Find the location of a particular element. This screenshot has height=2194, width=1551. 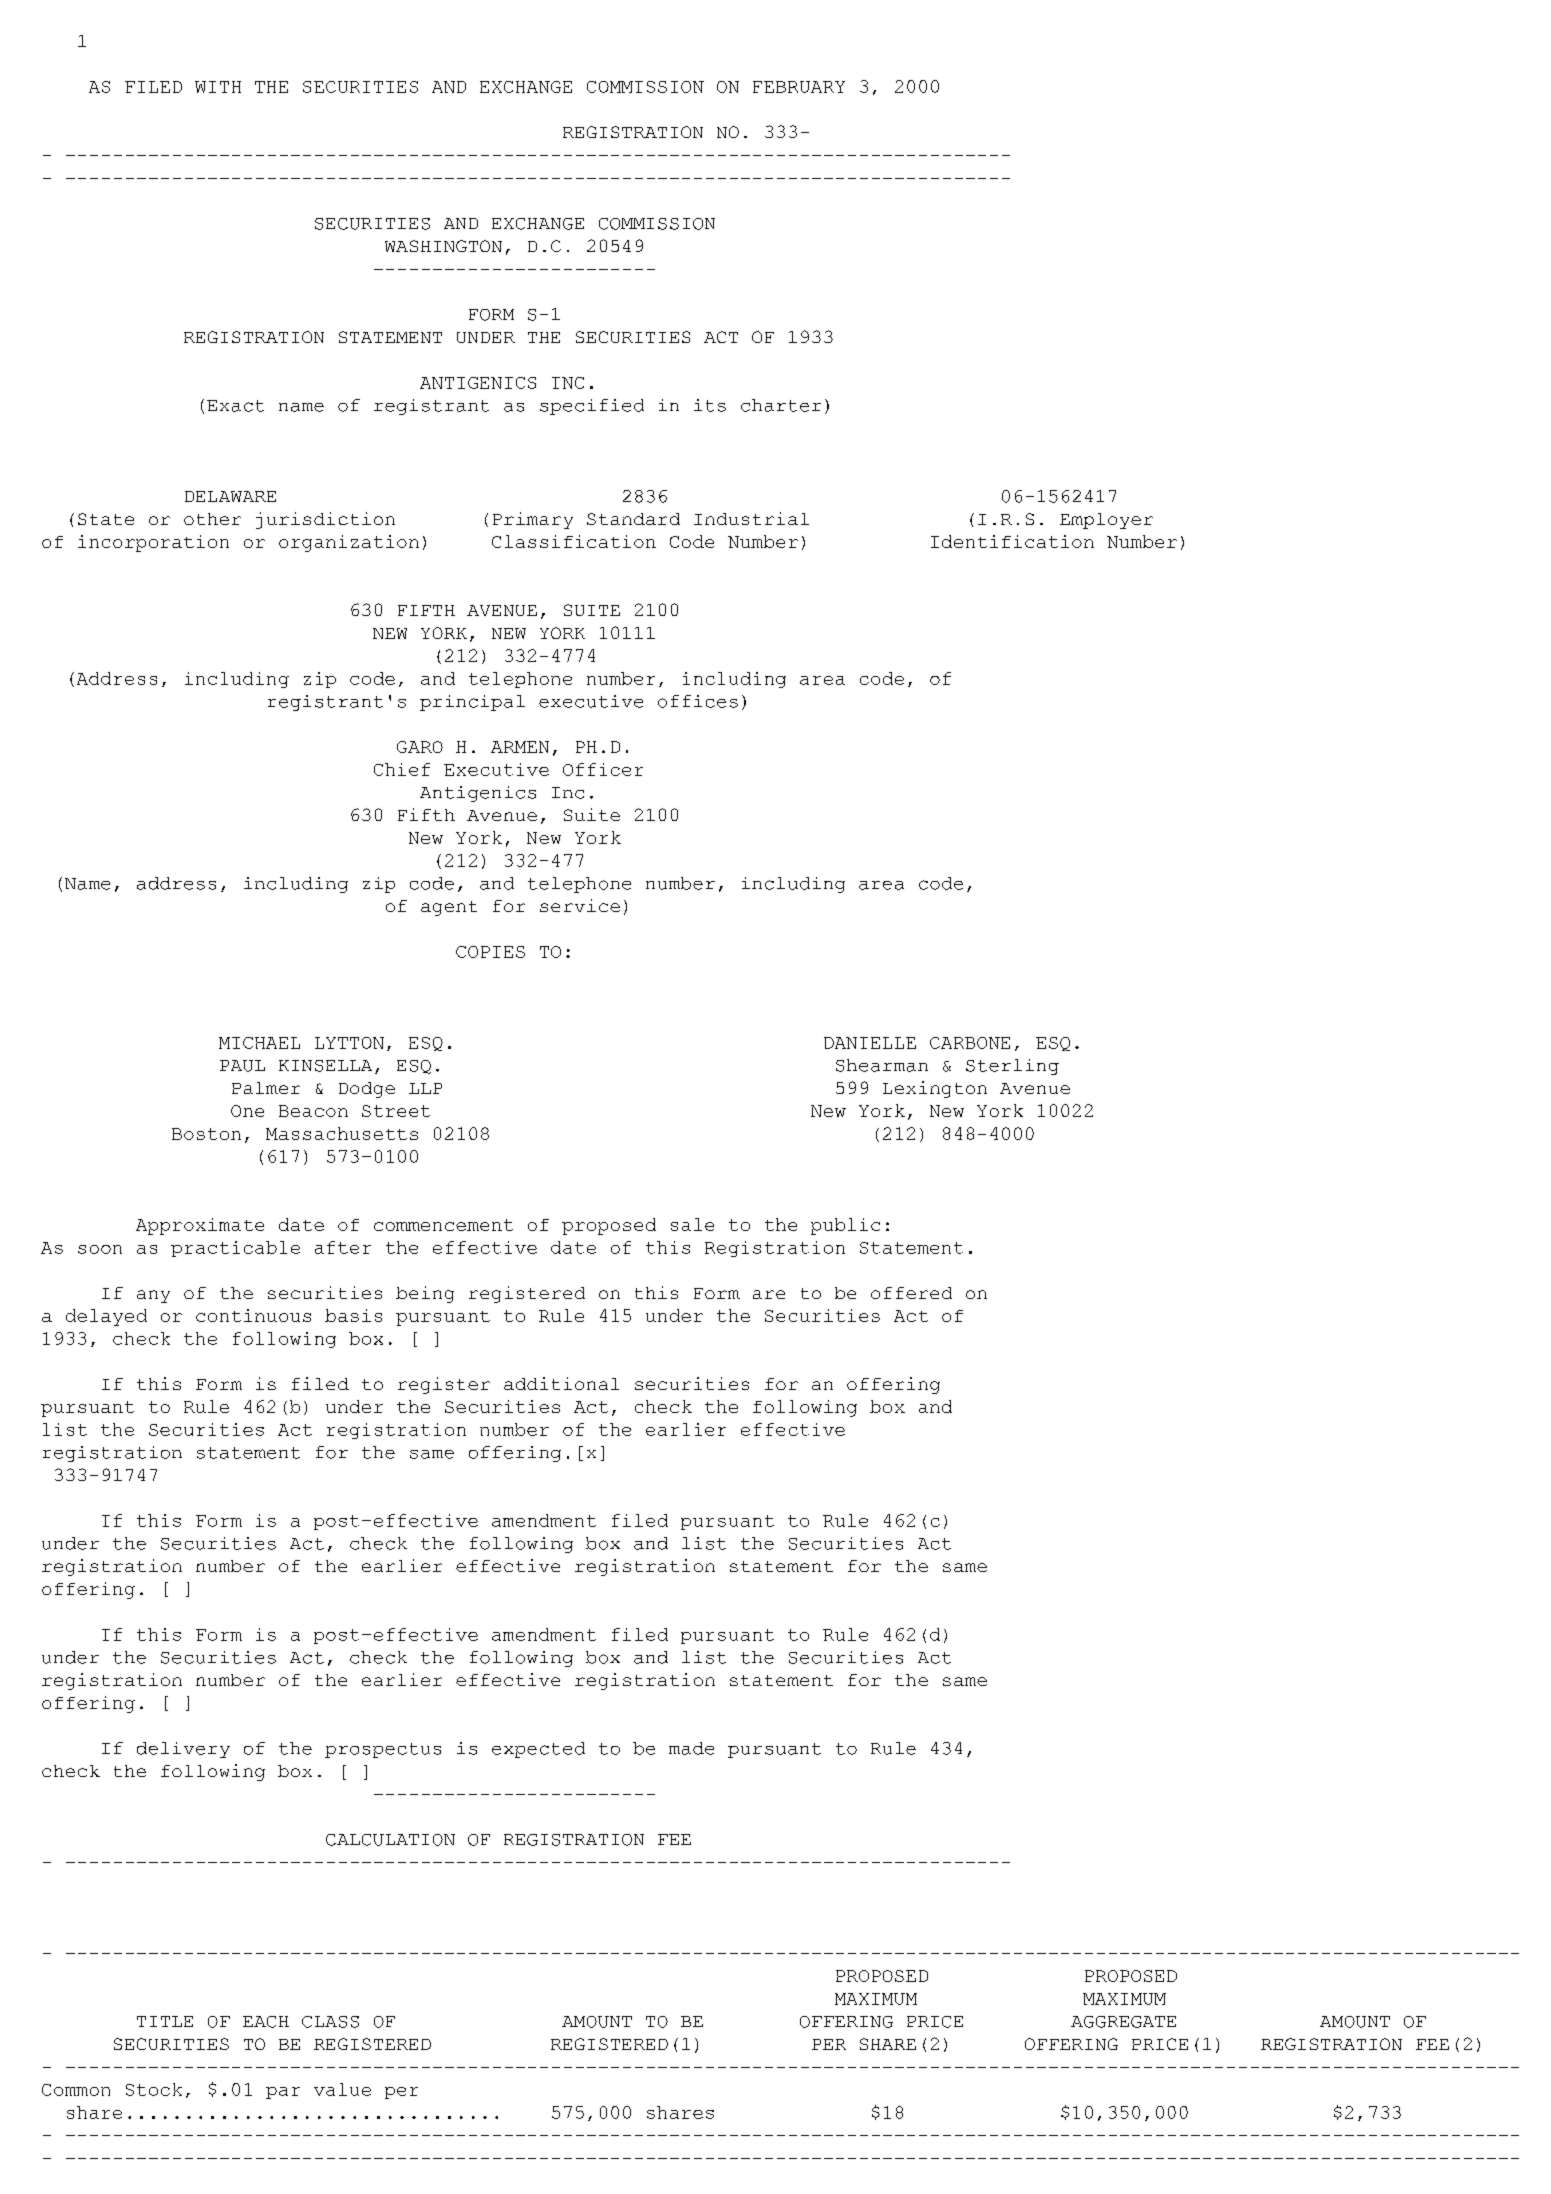

Boston is located at coordinates (206, 1134).
